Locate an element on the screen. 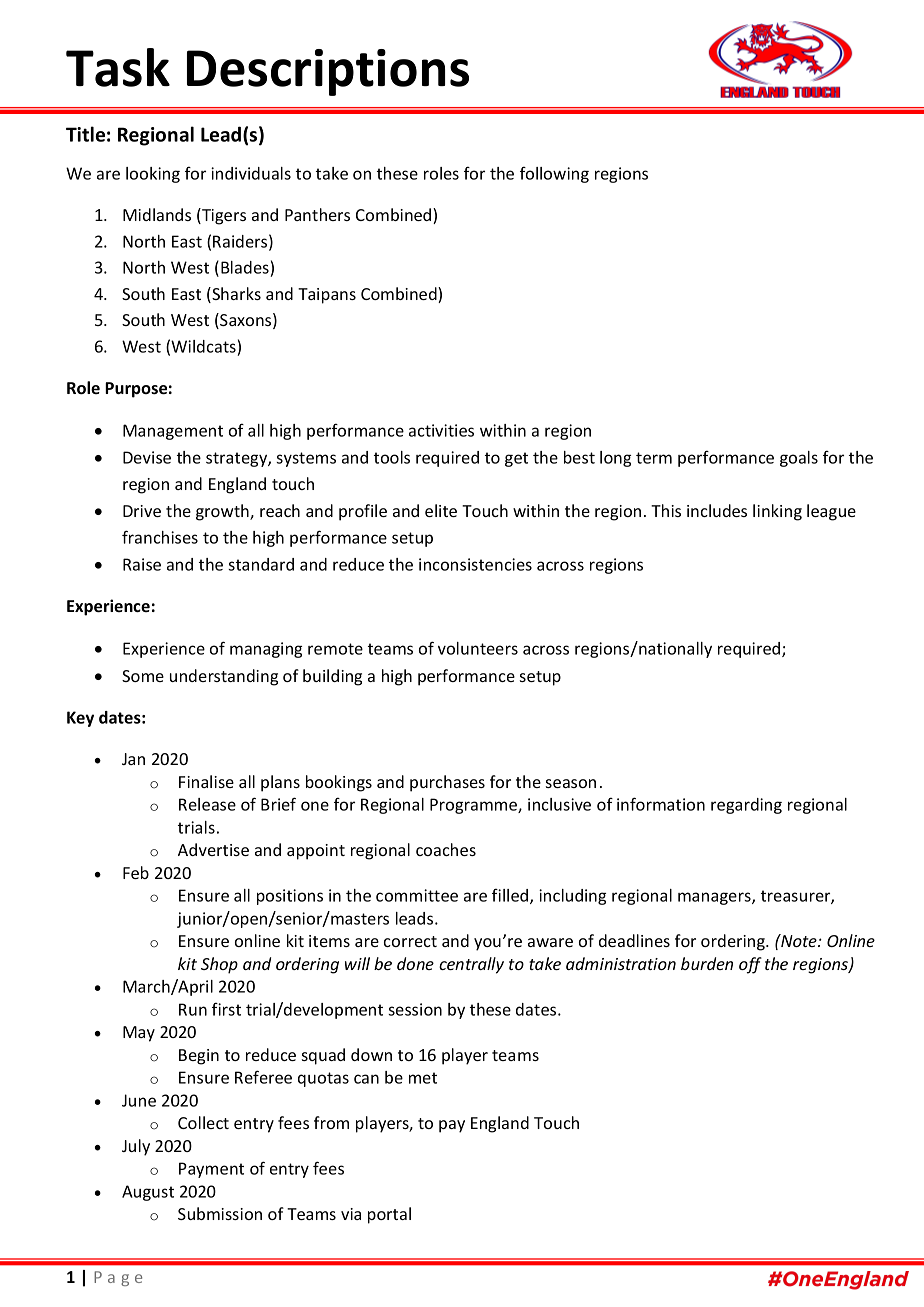  Some is located at coordinates (143, 676).
